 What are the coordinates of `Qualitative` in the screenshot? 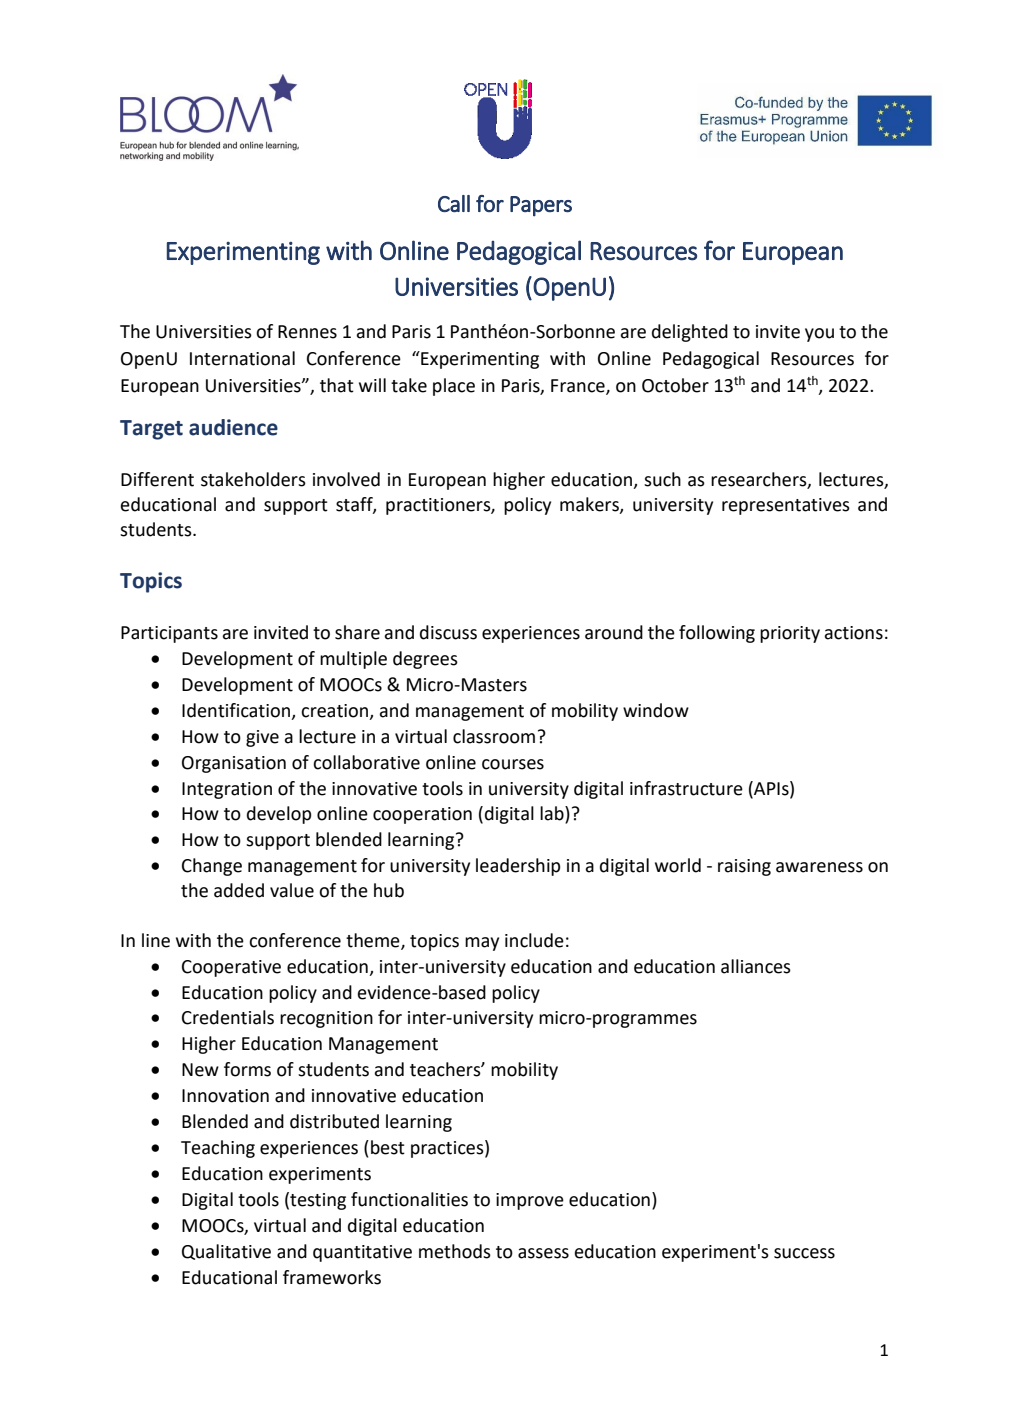 It's located at (226, 1252).
